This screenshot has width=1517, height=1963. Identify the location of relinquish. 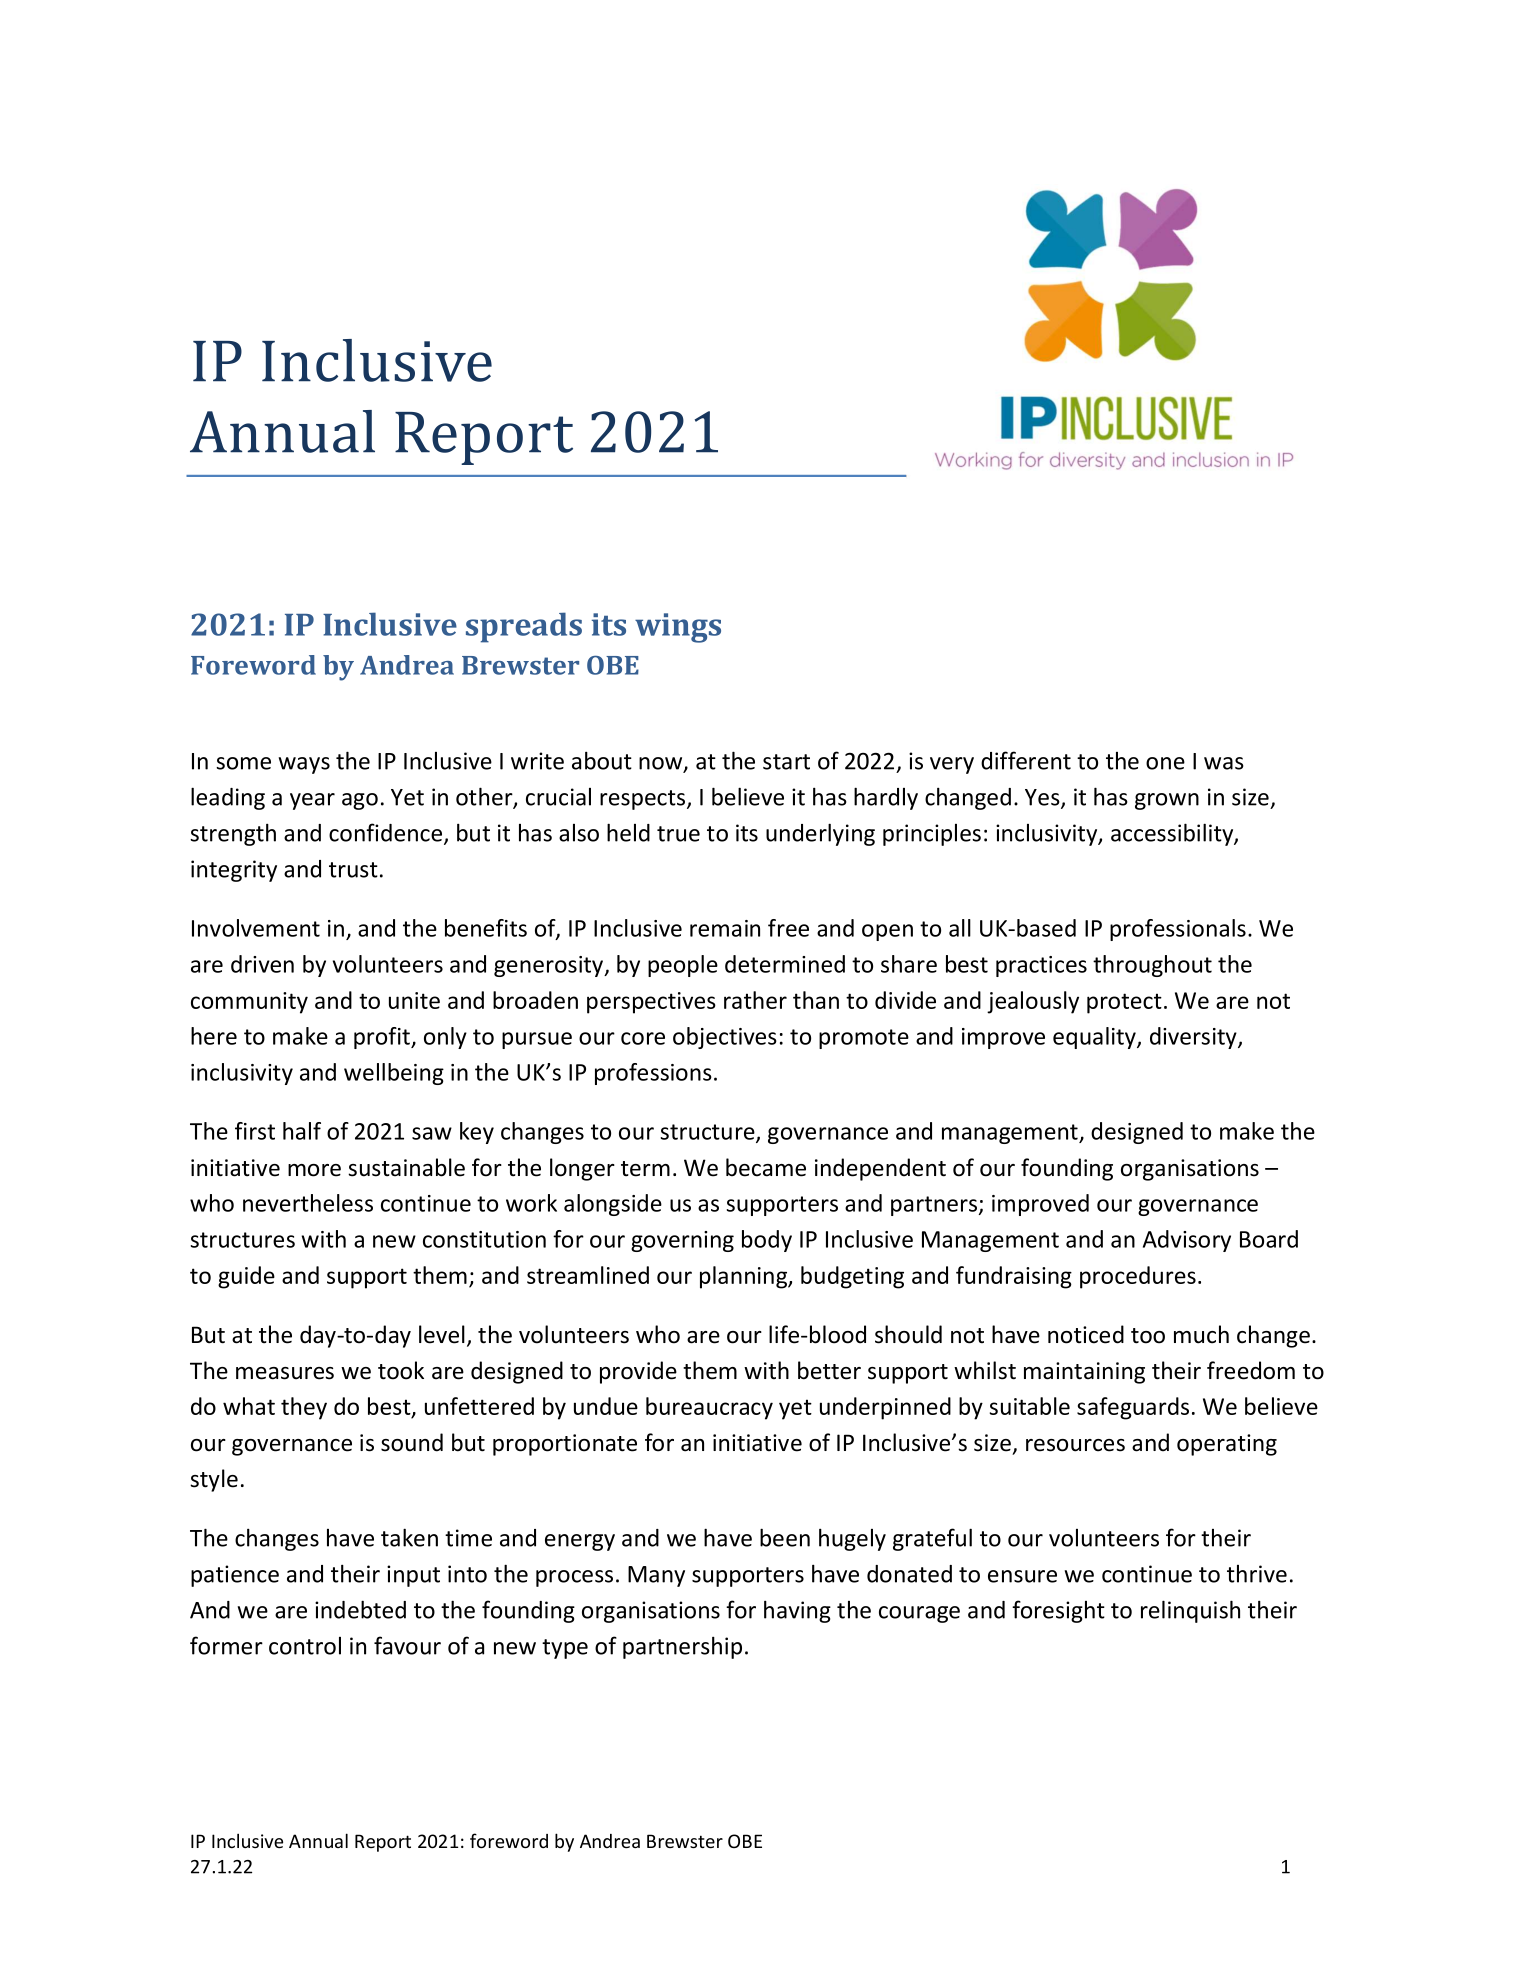
(1190, 1611).
